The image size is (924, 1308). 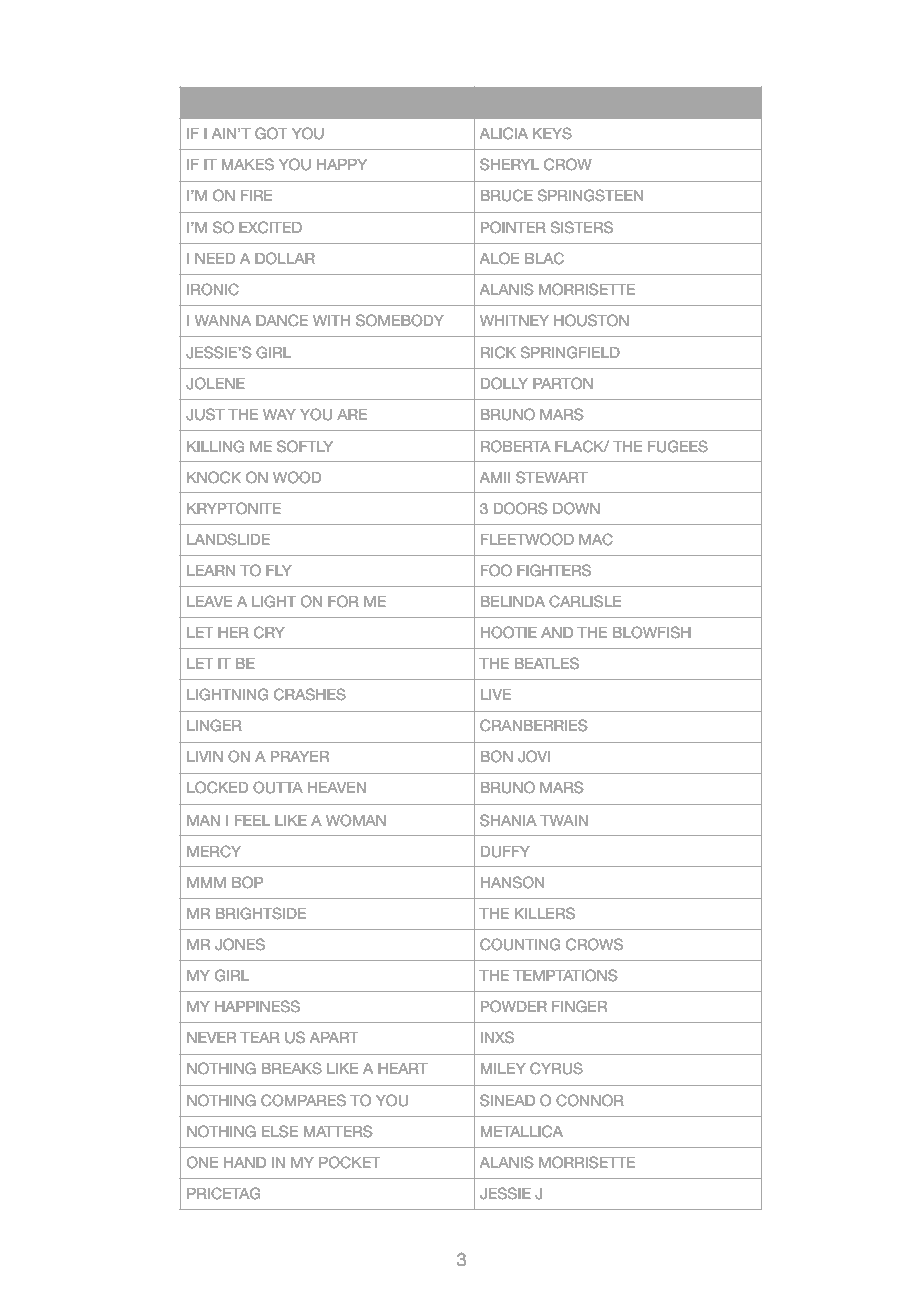 What do you see at coordinates (552, 133) in the screenshot?
I see `KEYS` at bounding box center [552, 133].
